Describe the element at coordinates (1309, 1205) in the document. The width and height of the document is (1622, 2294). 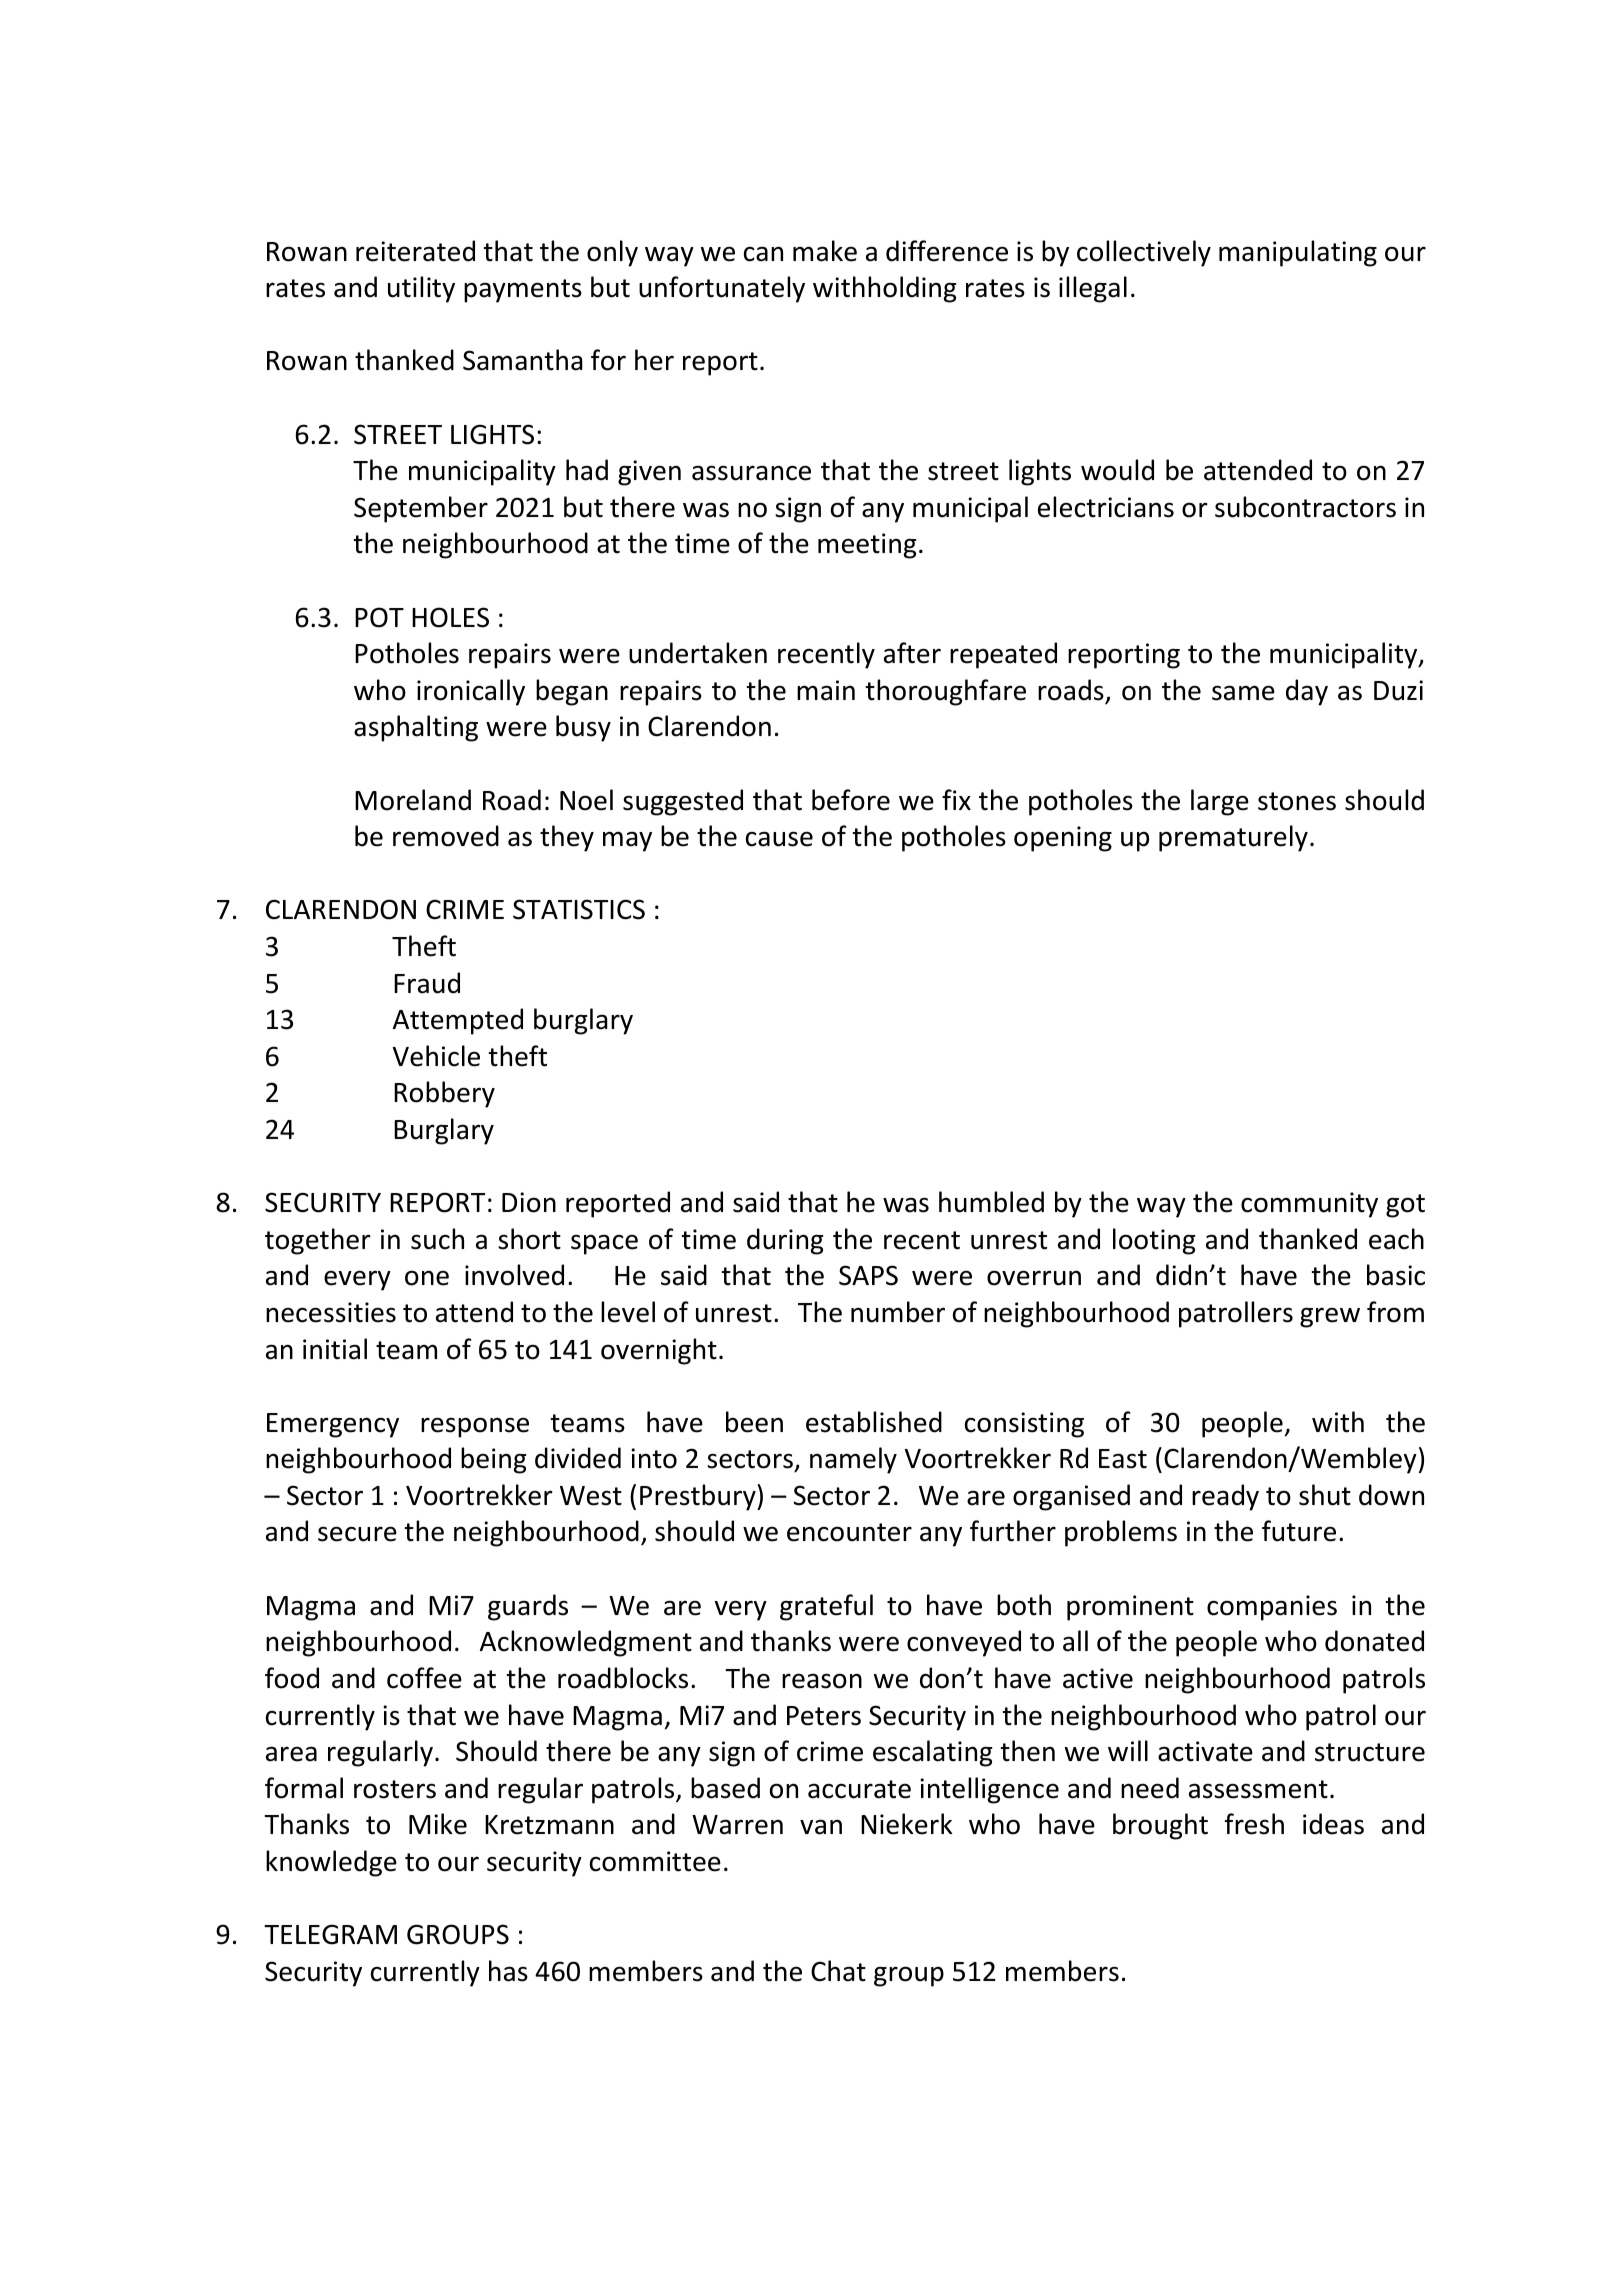
I see `community` at that location.
